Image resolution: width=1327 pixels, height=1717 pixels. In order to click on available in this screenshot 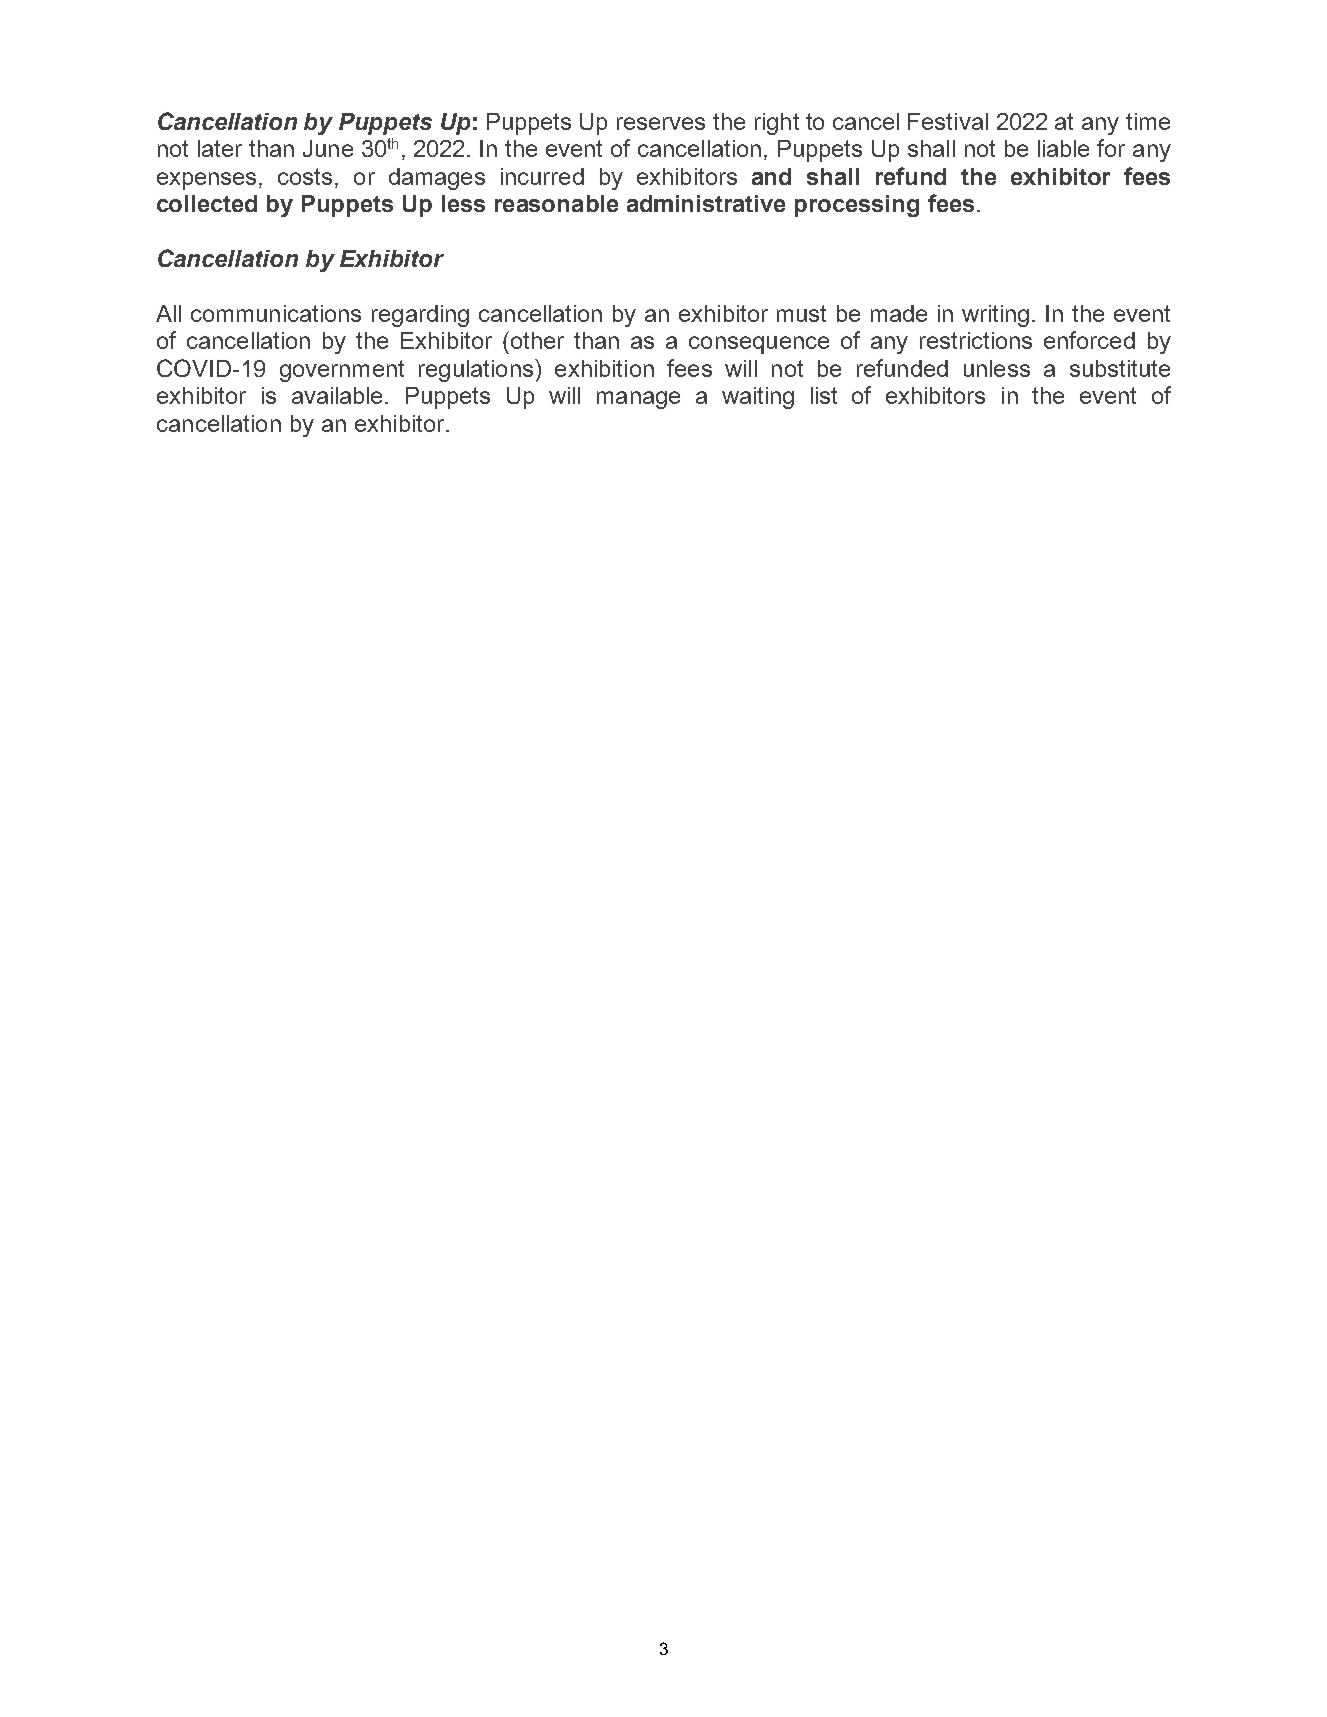, I will do `click(339, 395)`.
